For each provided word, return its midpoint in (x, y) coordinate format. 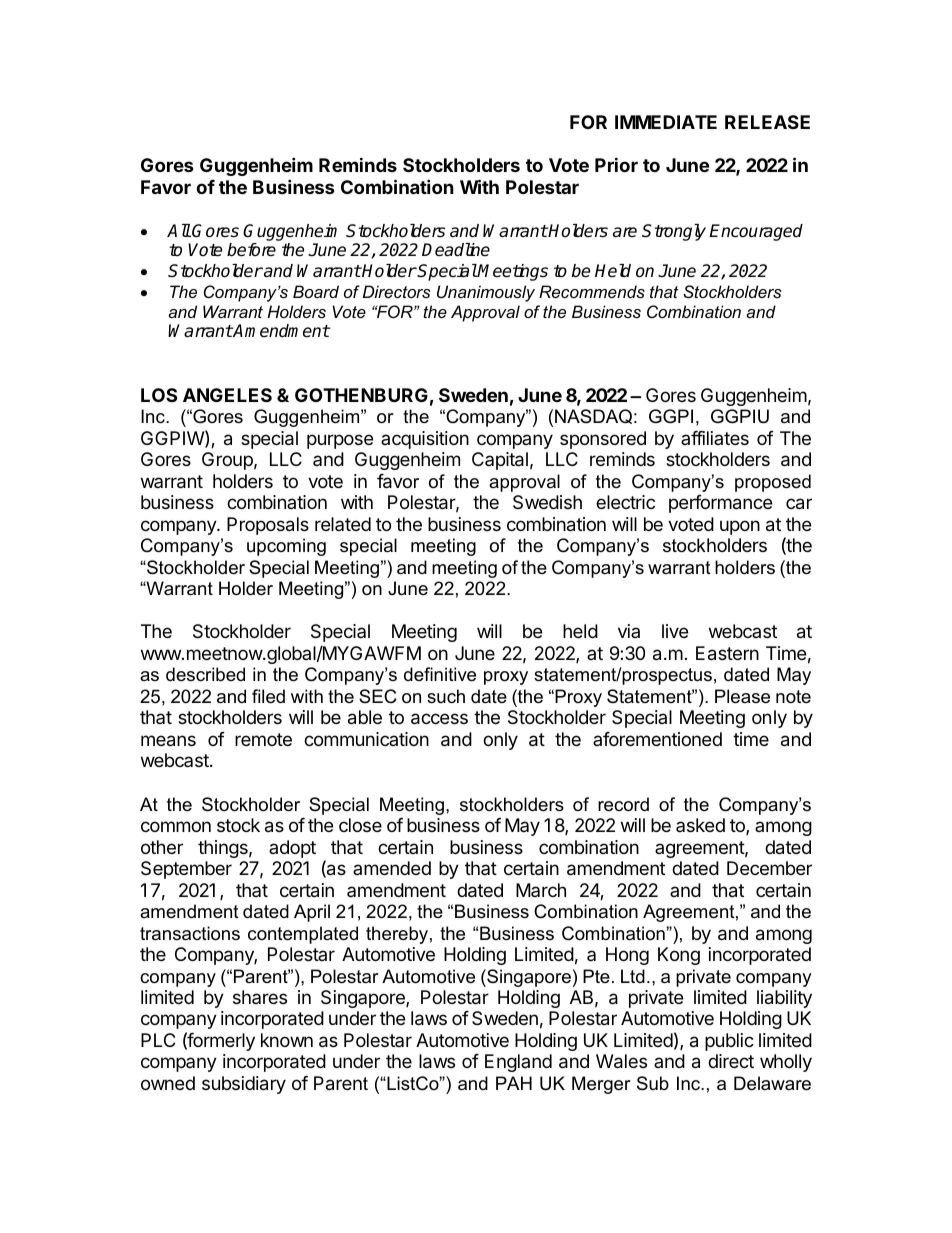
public (729, 1042)
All (179, 230)
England (518, 1063)
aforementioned (657, 739)
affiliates (715, 438)
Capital (500, 461)
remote (263, 739)
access (439, 719)
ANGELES (227, 395)
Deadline (456, 250)
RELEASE (767, 122)
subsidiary (244, 1085)
